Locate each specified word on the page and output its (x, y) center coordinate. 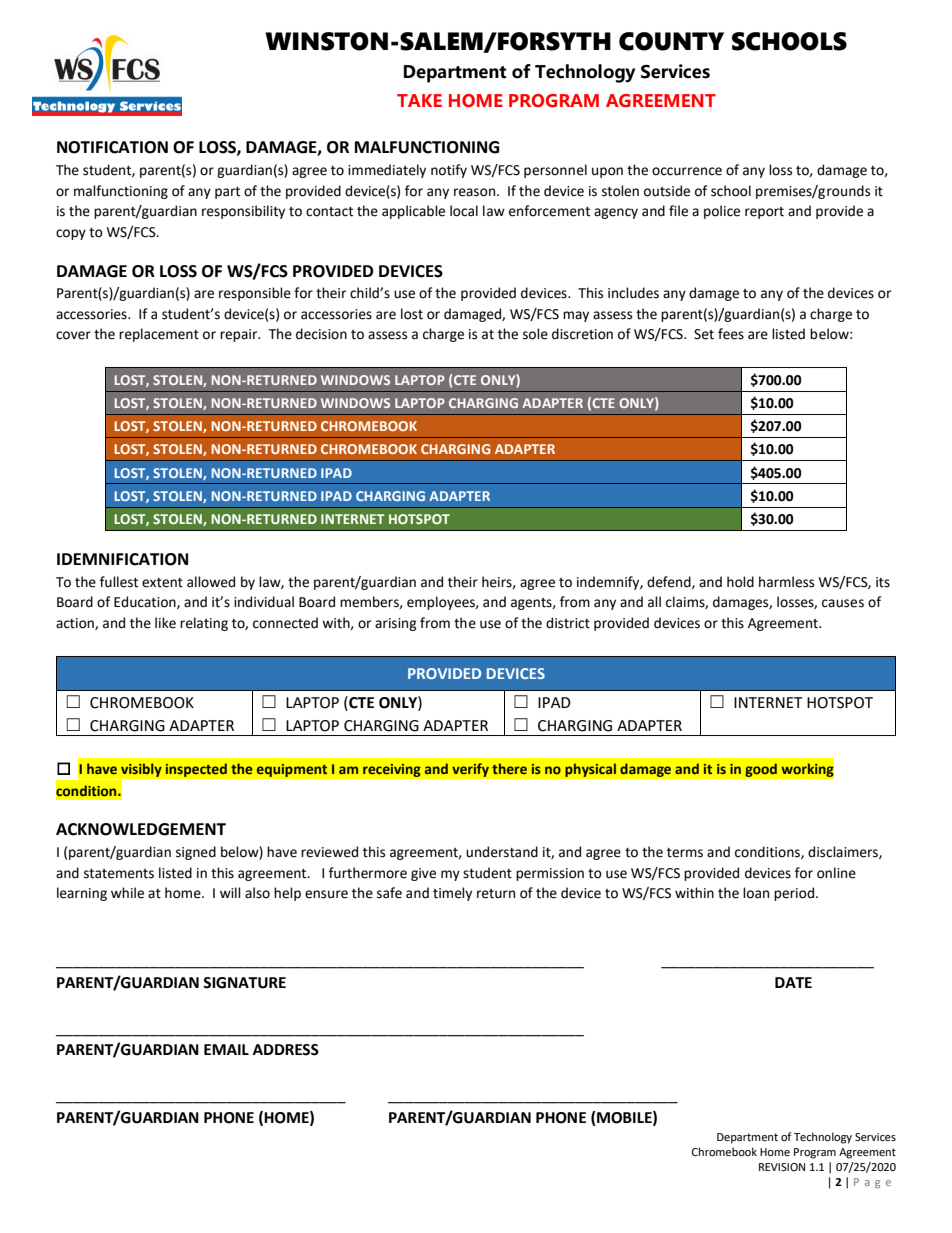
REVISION (782, 1167)
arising (396, 624)
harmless (786, 582)
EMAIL (226, 1049)
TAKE (419, 100)
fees (731, 334)
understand (502, 852)
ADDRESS (286, 1050)
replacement (159, 335)
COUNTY (671, 41)
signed (196, 853)
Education (146, 602)
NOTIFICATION (112, 147)
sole (535, 334)
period (795, 894)
